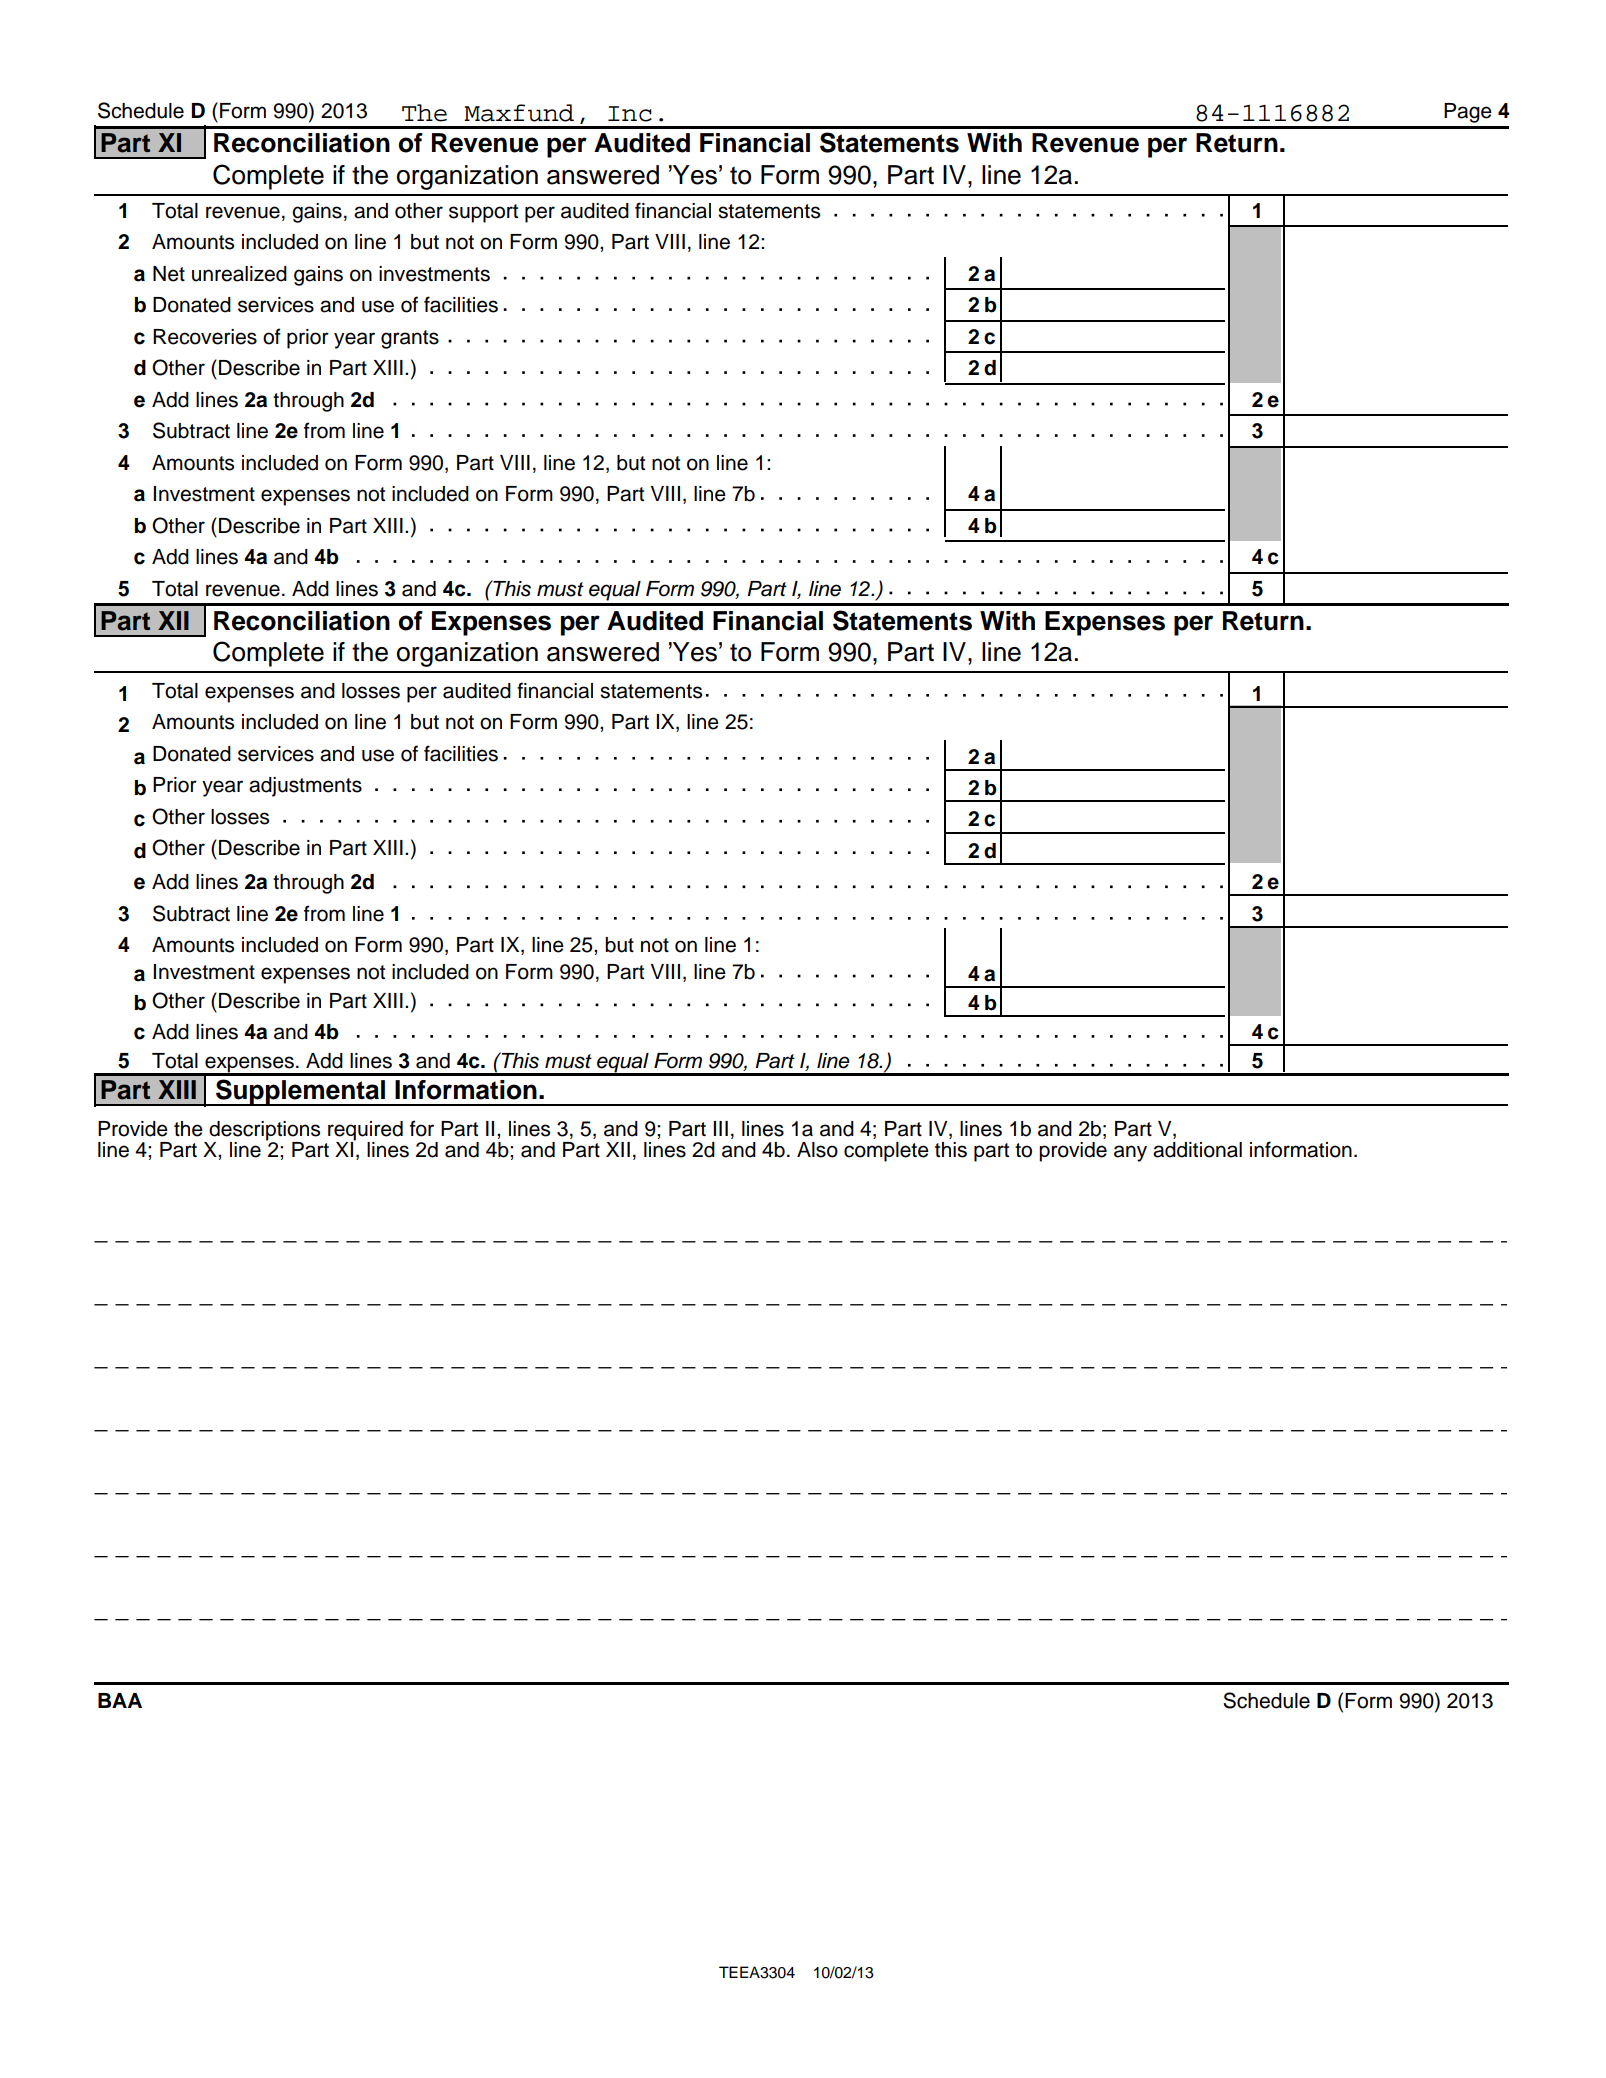  What do you see at coordinates (817, 1150) in the image?
I see `Also` at bounding box center [817, 1150].
